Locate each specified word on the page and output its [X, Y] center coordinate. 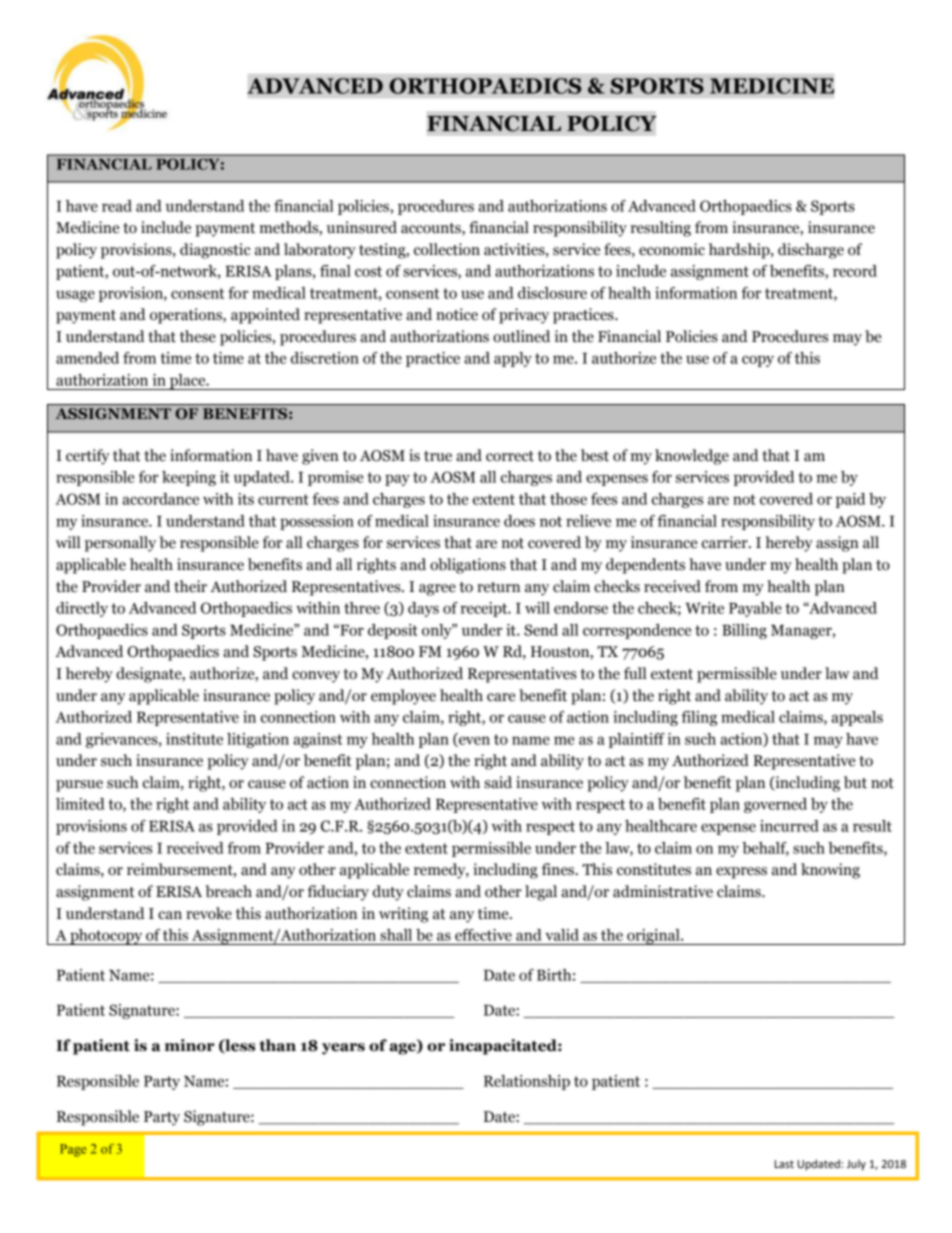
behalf [765, 849]
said [498, 782]
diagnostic [215, 251]
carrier [726, 542]
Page [73, 1150]
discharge [811, 251]
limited [80, 804]
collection [447, 249]
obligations [468, 566]
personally [120, 544]
